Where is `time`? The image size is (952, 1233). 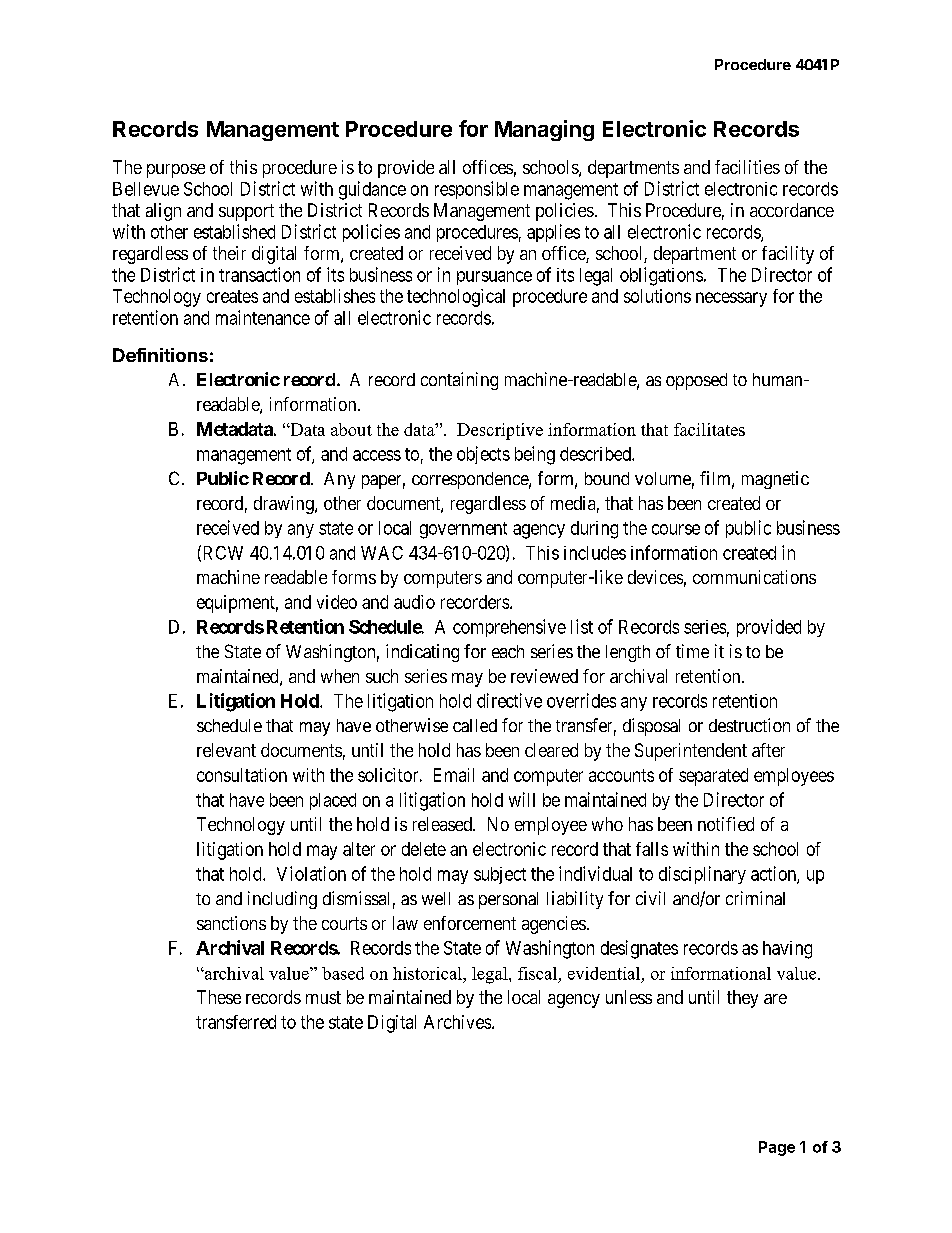
time is located at coordinates (692, 651).
